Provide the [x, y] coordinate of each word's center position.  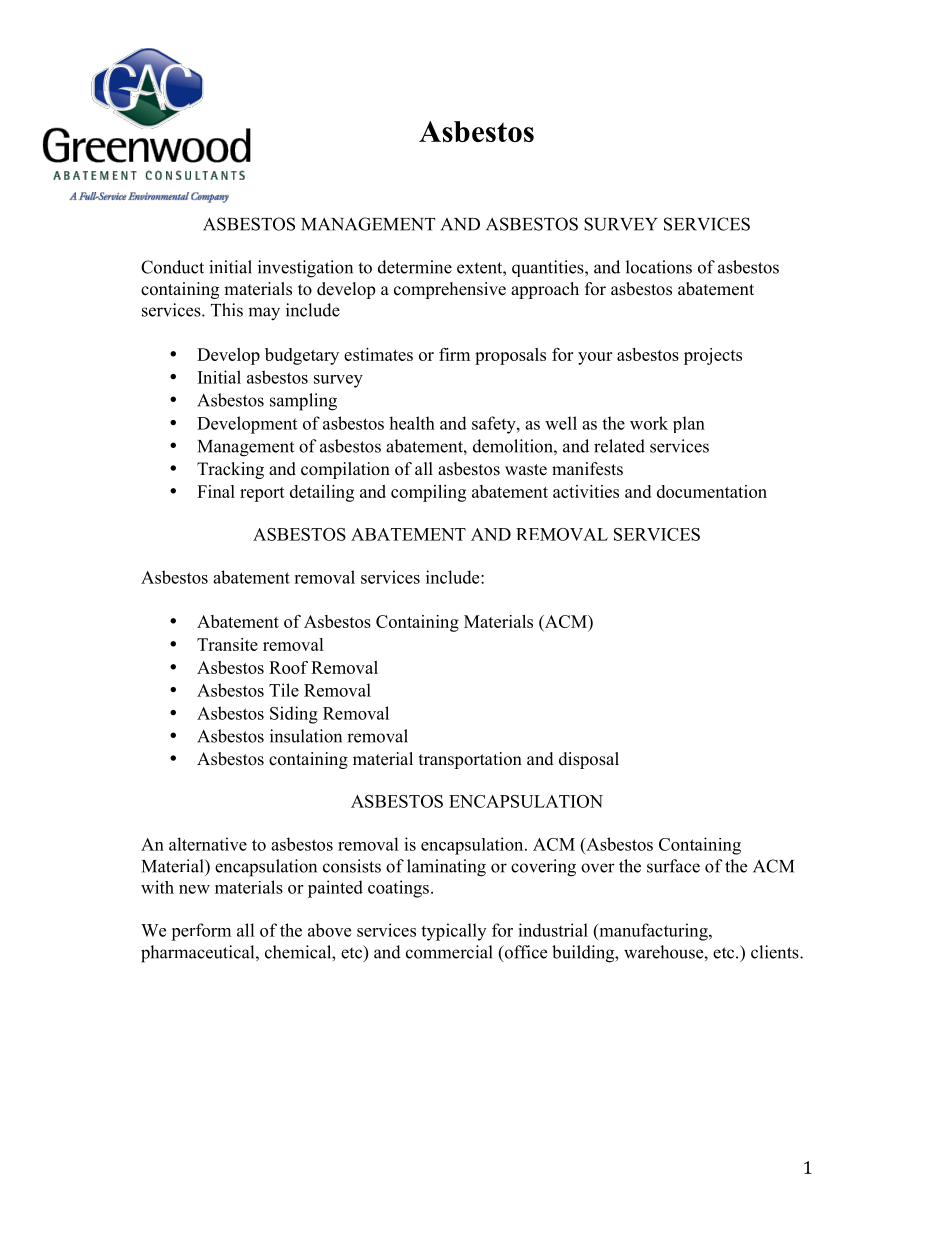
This [227, 310]
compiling [428, 493]
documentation [712, 491]
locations [659, 267]
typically [453, 932]
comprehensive [450, 290]
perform [201, 932]
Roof [288, 667]
